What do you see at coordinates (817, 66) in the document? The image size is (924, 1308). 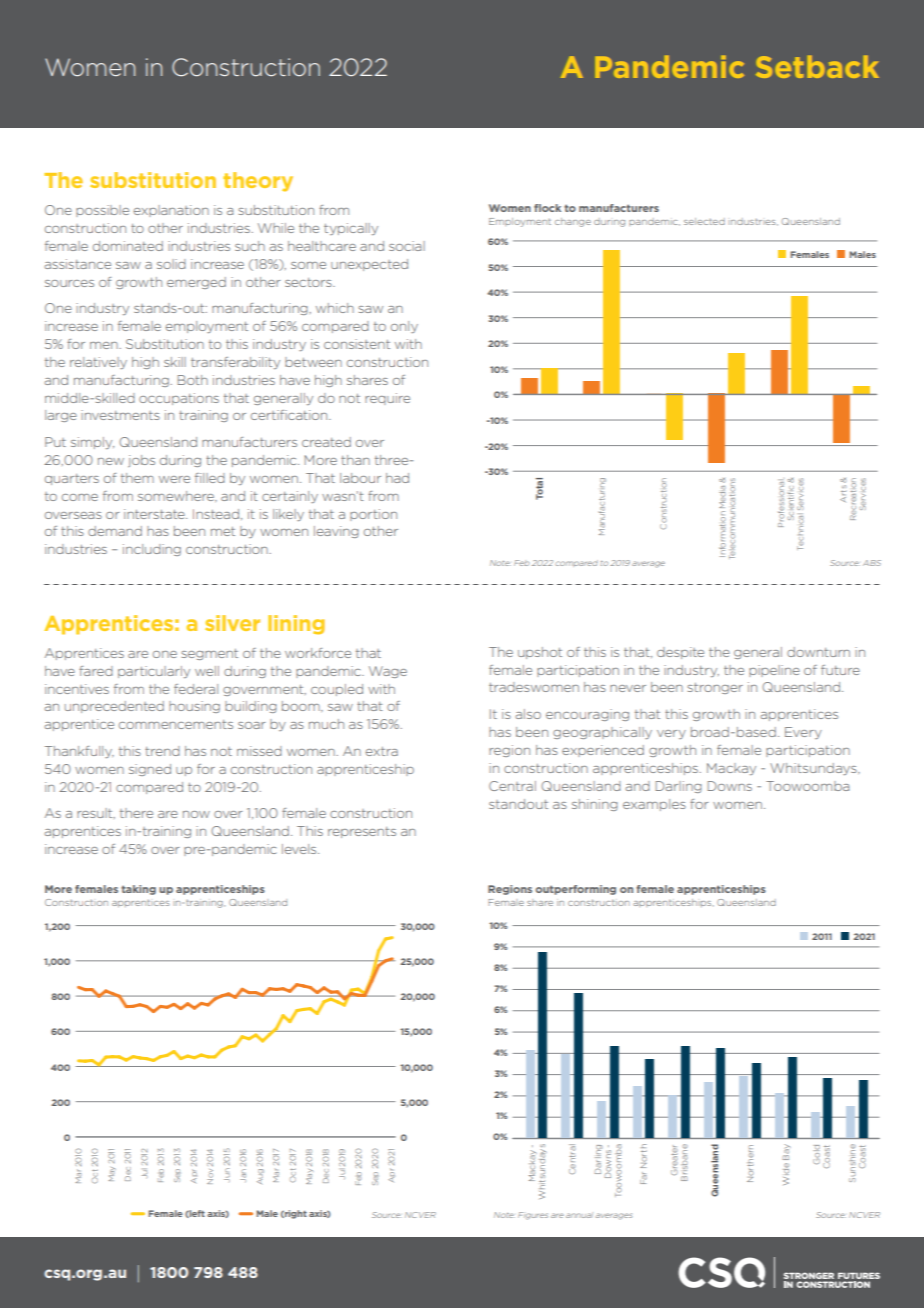 I see `Setback` at bounding box center [817, 66].
